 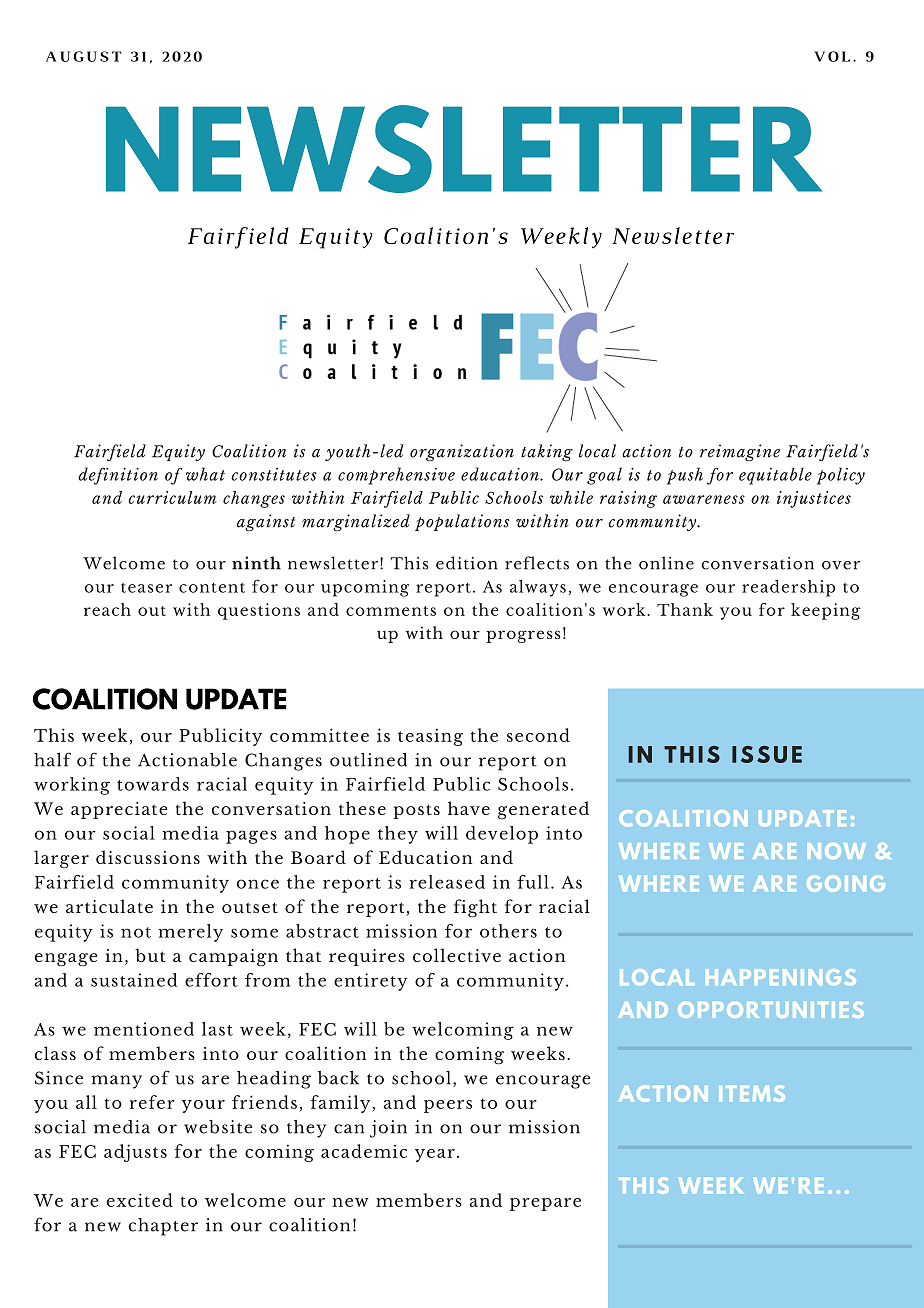 I want to click on comments, so click(x=391, y=611).
